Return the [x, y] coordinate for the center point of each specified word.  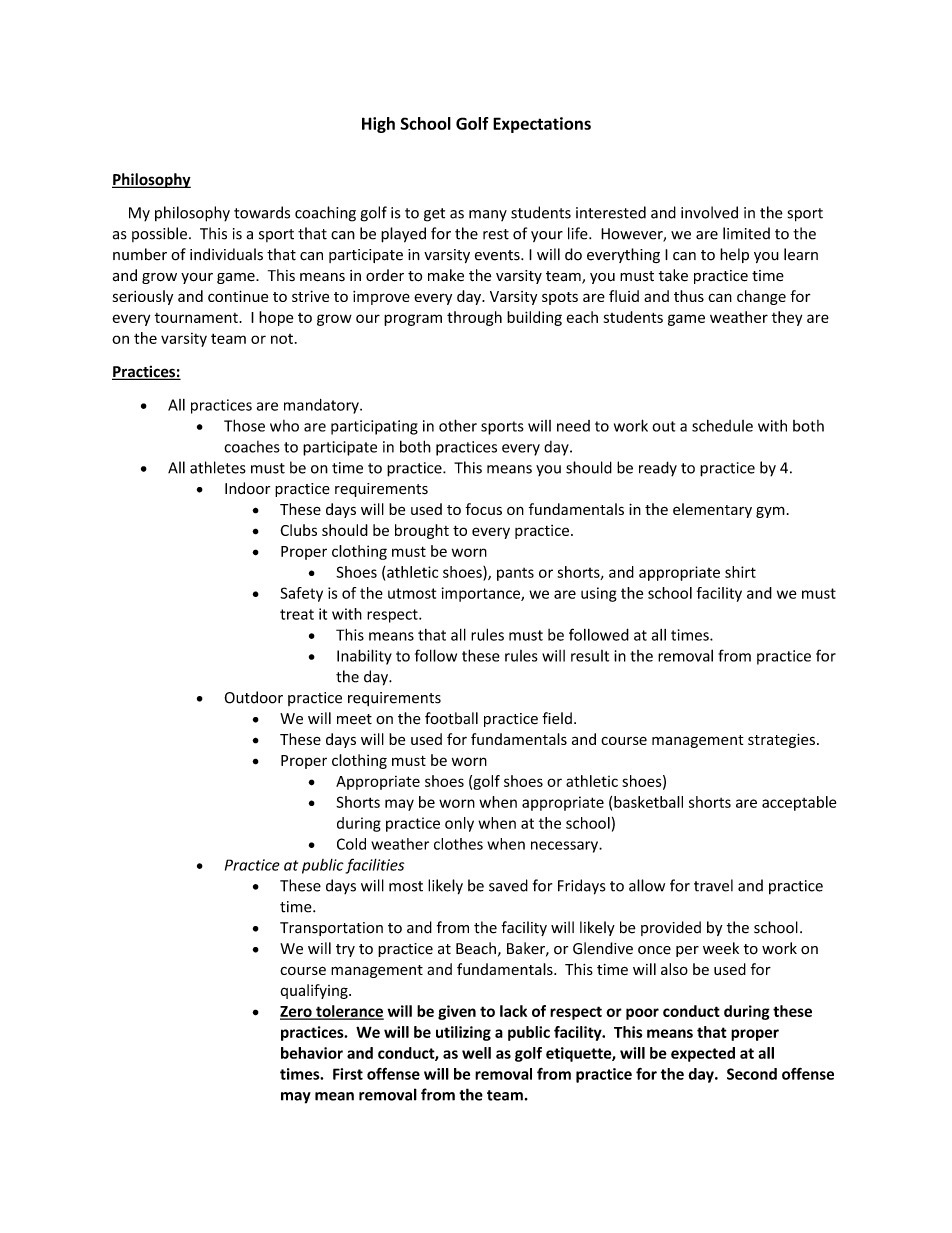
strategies [781, 740]
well [476, 1053]
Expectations [542, 125]
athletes [218, 467]
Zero [297, 1012]
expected [703, 1054]
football [451, 718]
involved [709, 212]
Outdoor [253, 697]
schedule [722, 426]
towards [262, 212]
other [458, 425]
